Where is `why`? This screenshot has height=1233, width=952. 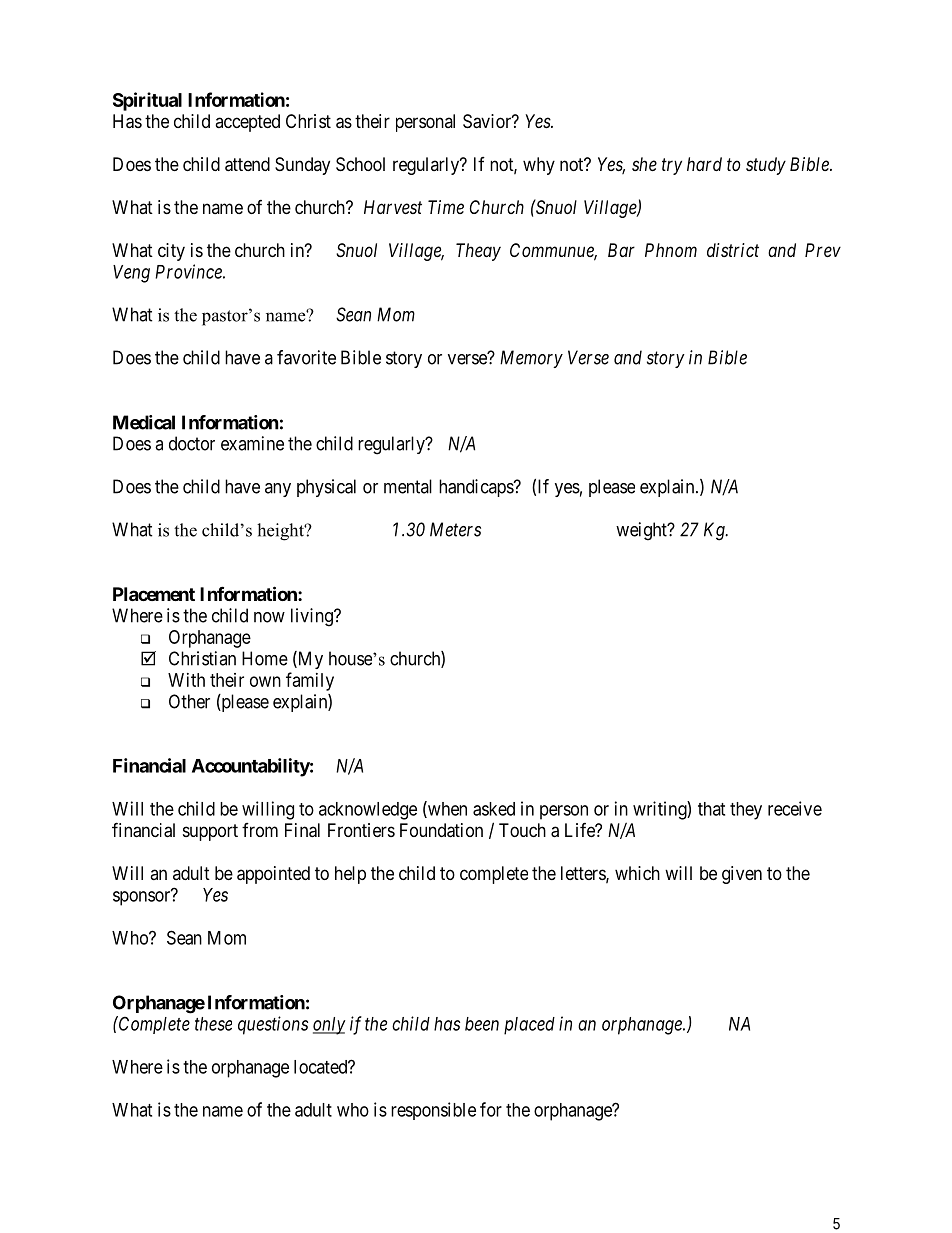 why is located at coordinates (539, 166).
